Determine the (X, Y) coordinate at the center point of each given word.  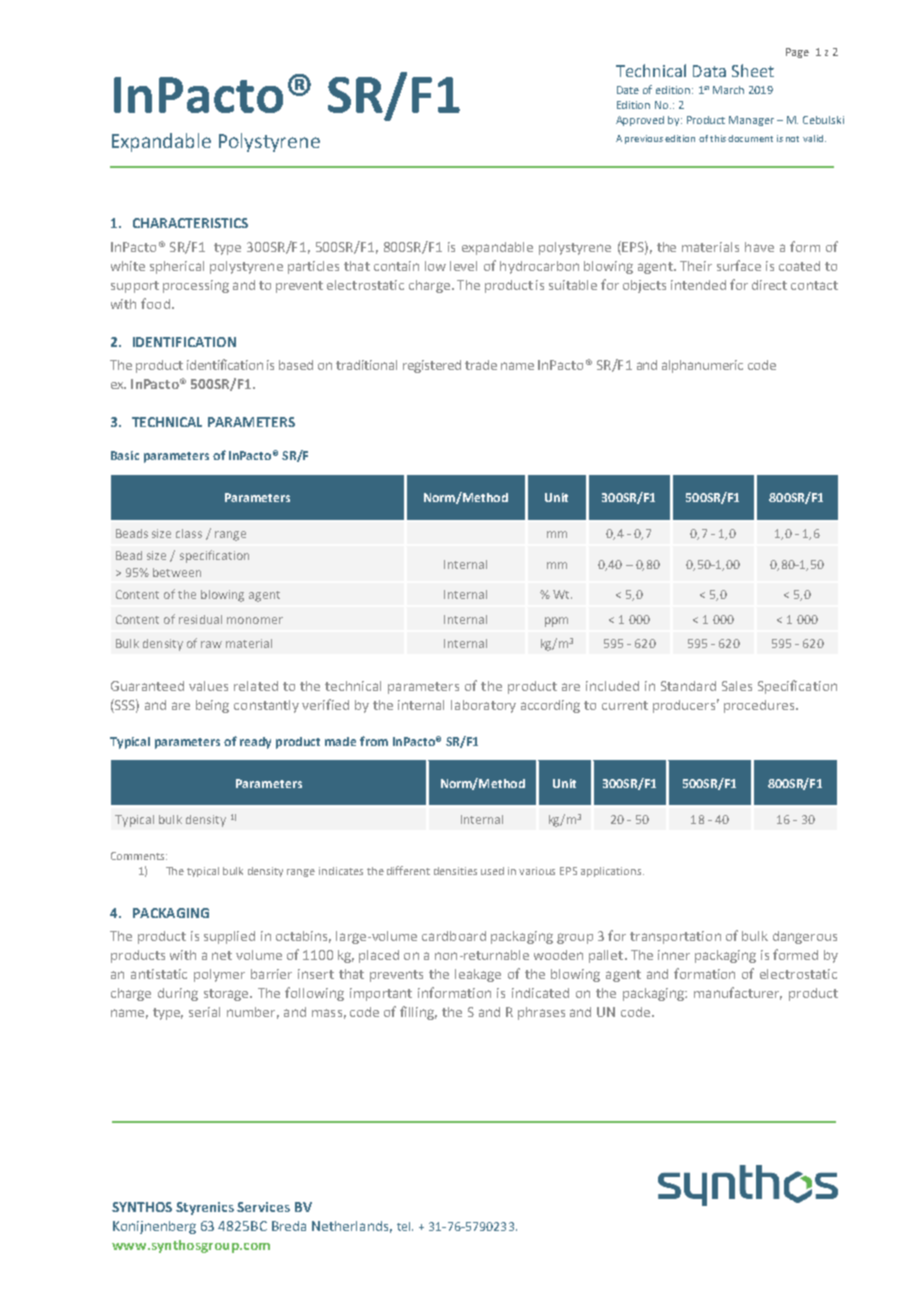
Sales (737, 686)
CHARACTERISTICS (190, 223)
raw (211, 644)
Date (628, 90)
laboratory (483, 706)
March (728, 90)
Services (263, 1207)
